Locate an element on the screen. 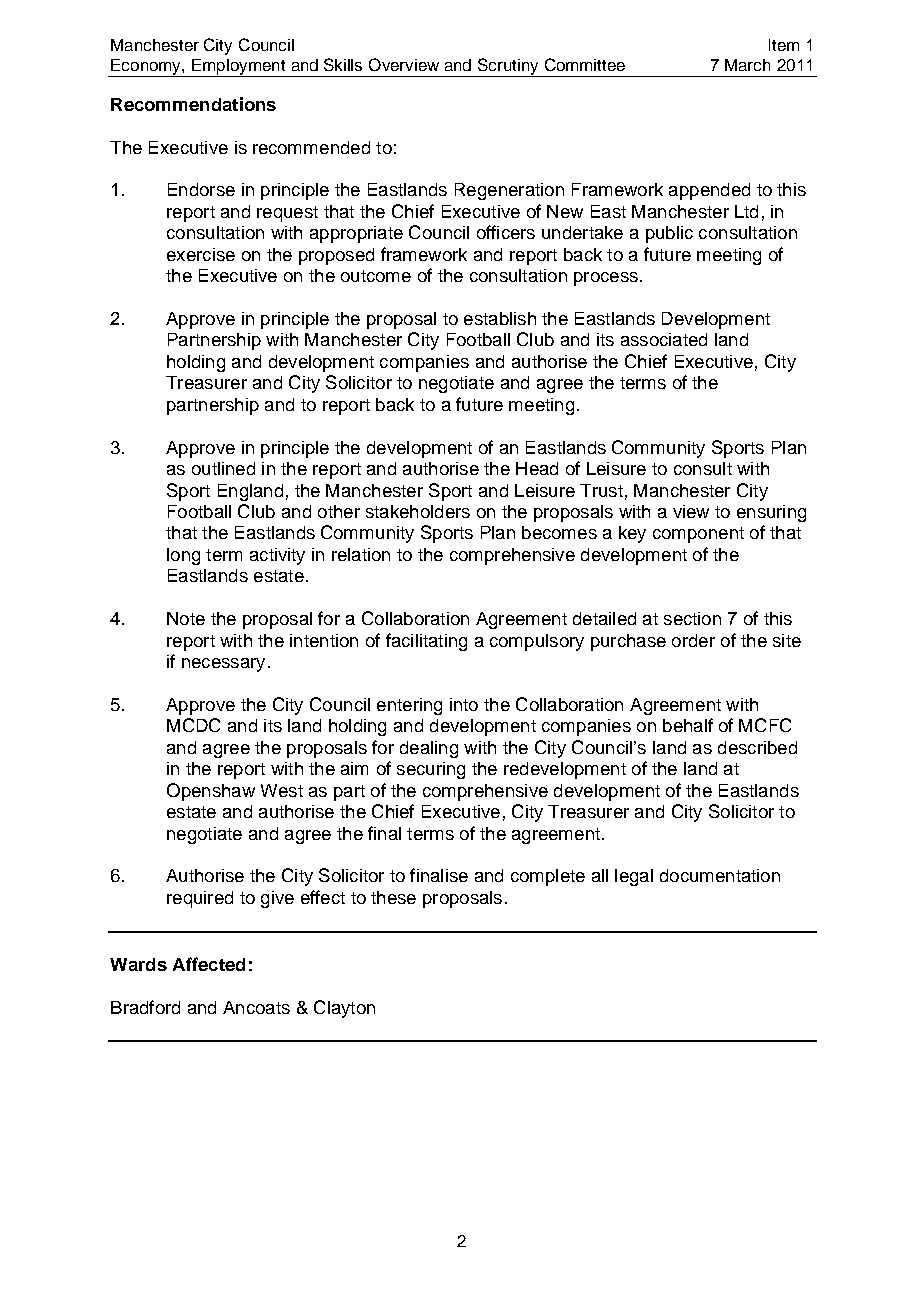 The height and width of the screenshot is (1308, 924). Scrutiny is located at coordinates (508, 67).
